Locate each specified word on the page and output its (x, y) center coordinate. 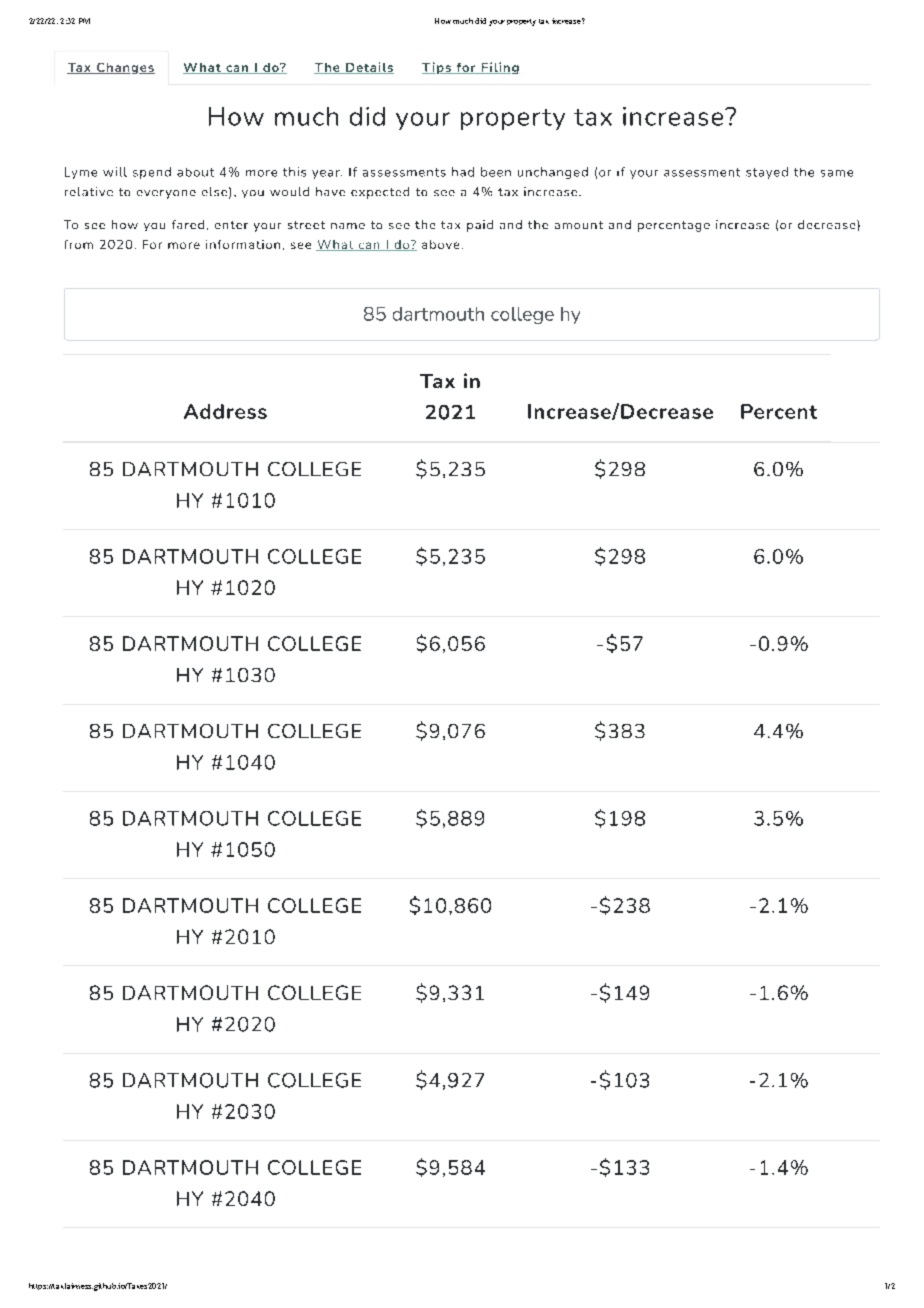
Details (369, 68)
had (463, 172)
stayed (767, 173)
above (440, 244)
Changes (124, 68)
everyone (166, 194)
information (243, 244)
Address (225, 411)
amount (579, 225)
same (837, 173)
